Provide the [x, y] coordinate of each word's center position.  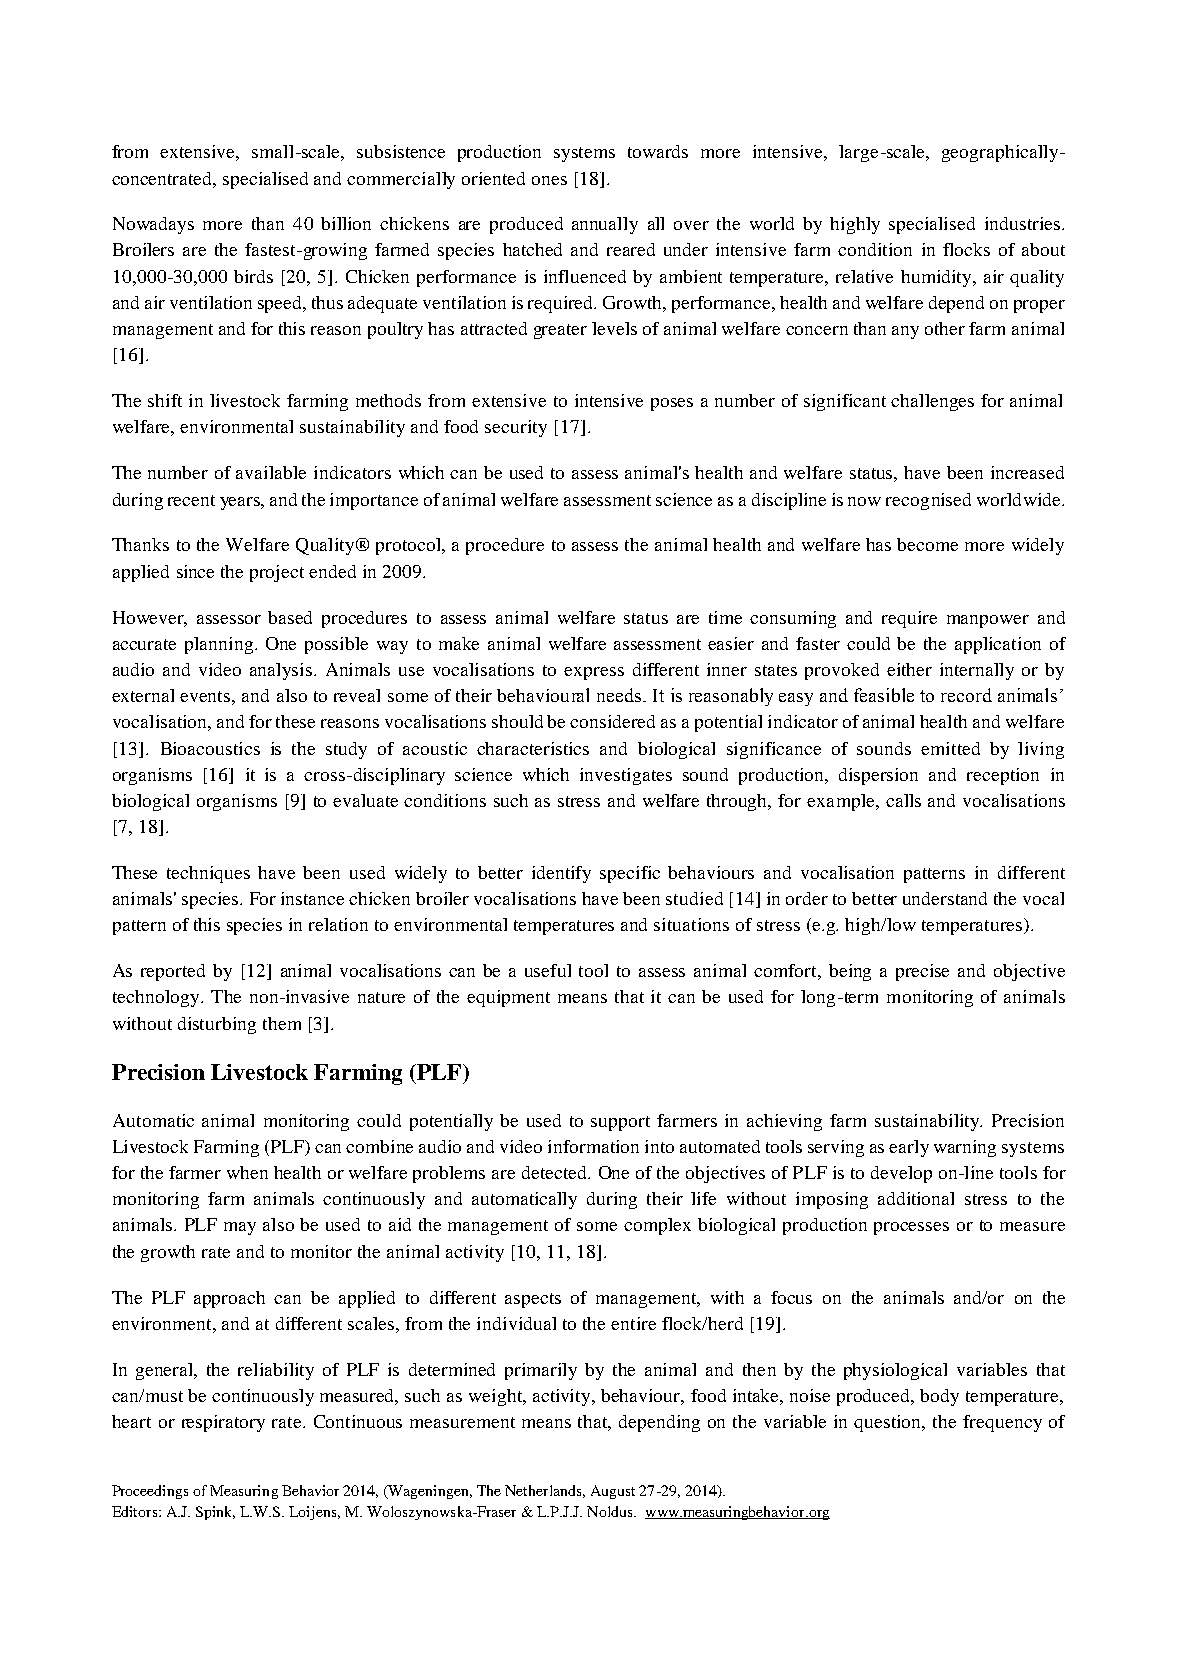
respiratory [223, 1423]
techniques [208, 874]
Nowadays [153, 225]
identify [561, 874]
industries [1022, 223]
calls [903, 800]
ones [549, 180]
